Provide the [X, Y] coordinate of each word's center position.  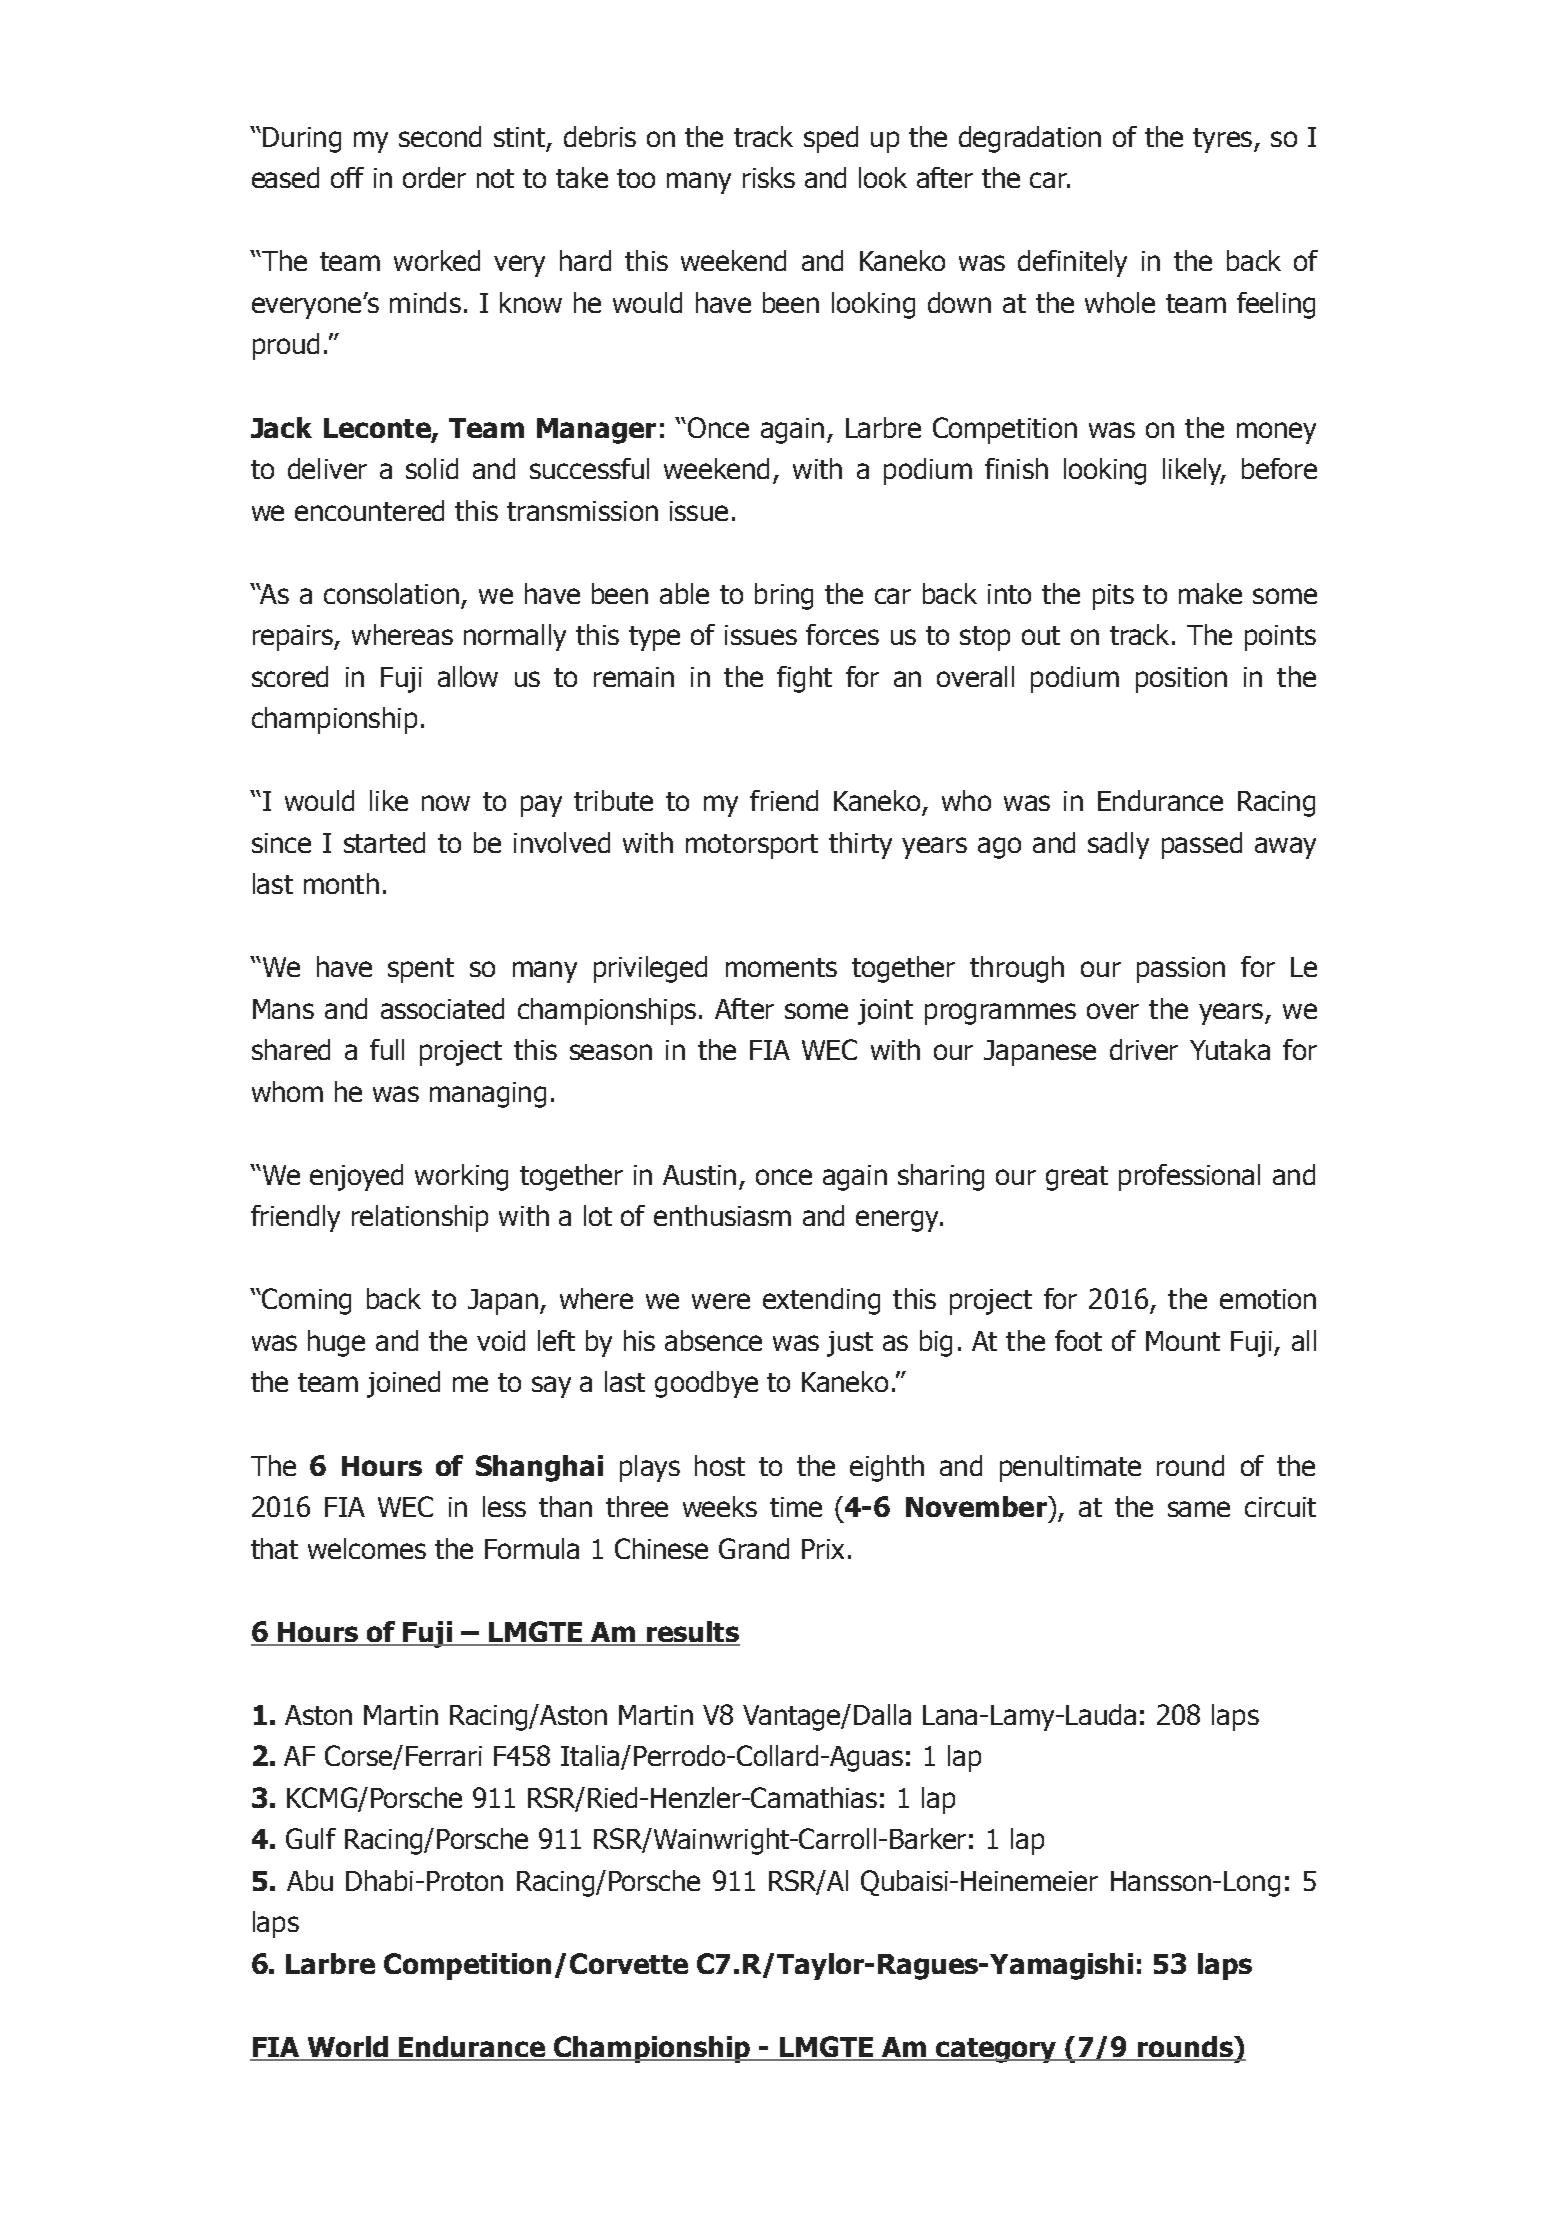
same [1199, 1509]
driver [1144, 1049]
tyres [1224, 140]
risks [769, 177]
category [996, 2050]
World [348, 2048]
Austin [699, 1175]
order [434, 177]
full [387, 1049]
